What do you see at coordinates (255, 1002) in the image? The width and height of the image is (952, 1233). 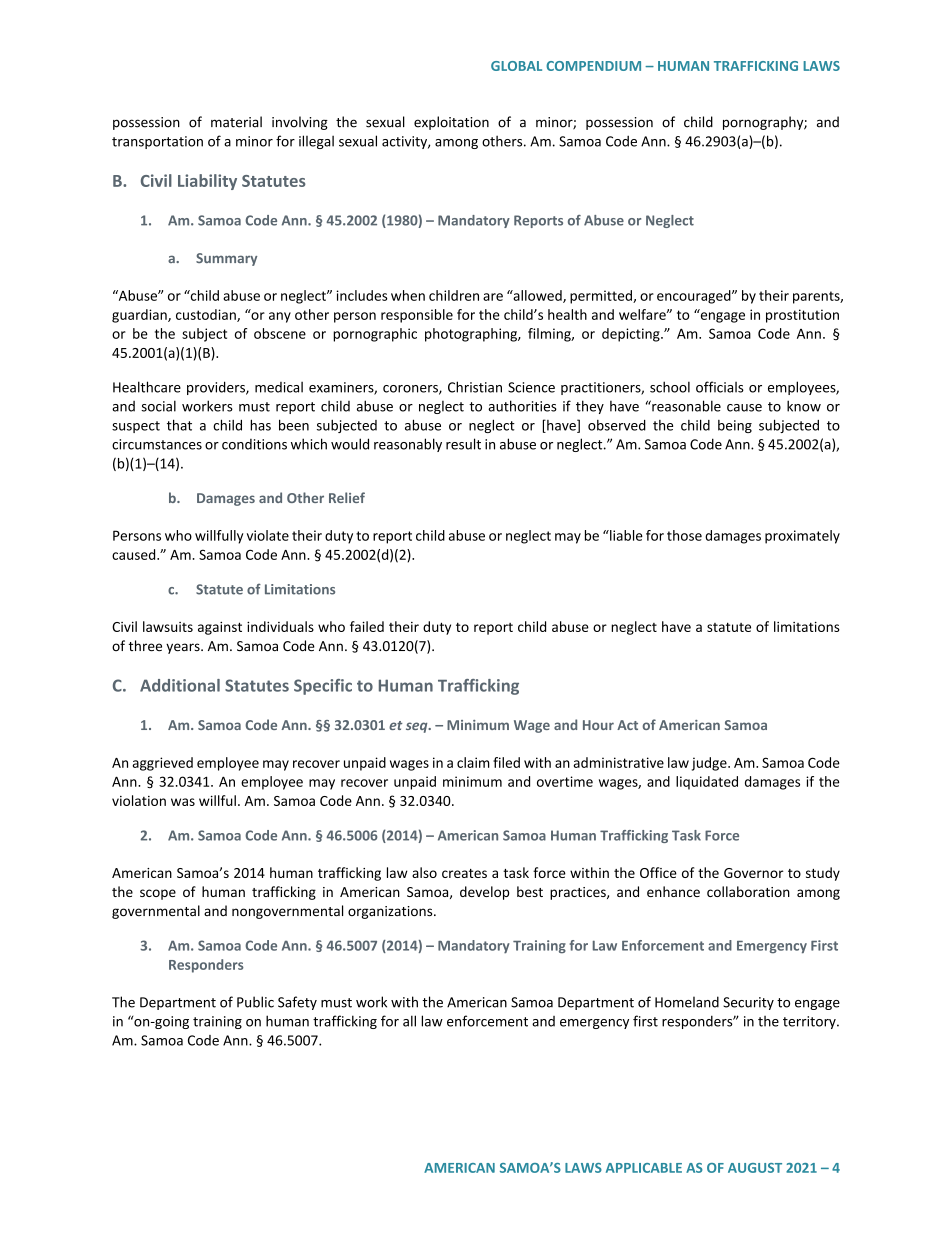 I see `Public` at bounding box center [255, 1002].
